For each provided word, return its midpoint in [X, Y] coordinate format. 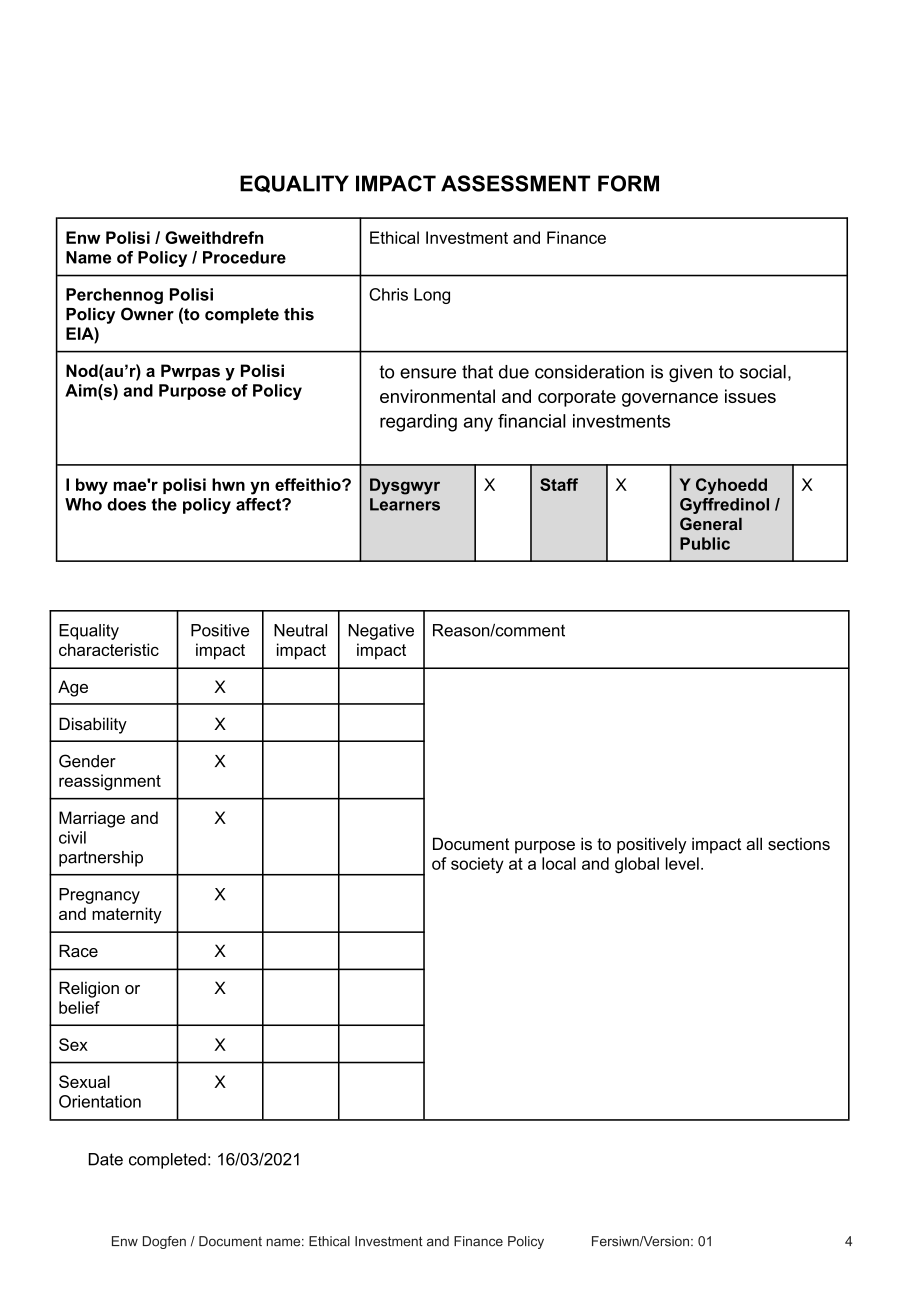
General [711, 523]
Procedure [244, 257]
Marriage [92, 819]
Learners [405, 504]
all [754, 843]
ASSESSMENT [515, 183]
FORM [628, 183]
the [164, 504]
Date [106, 1159]
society [477, 865]
